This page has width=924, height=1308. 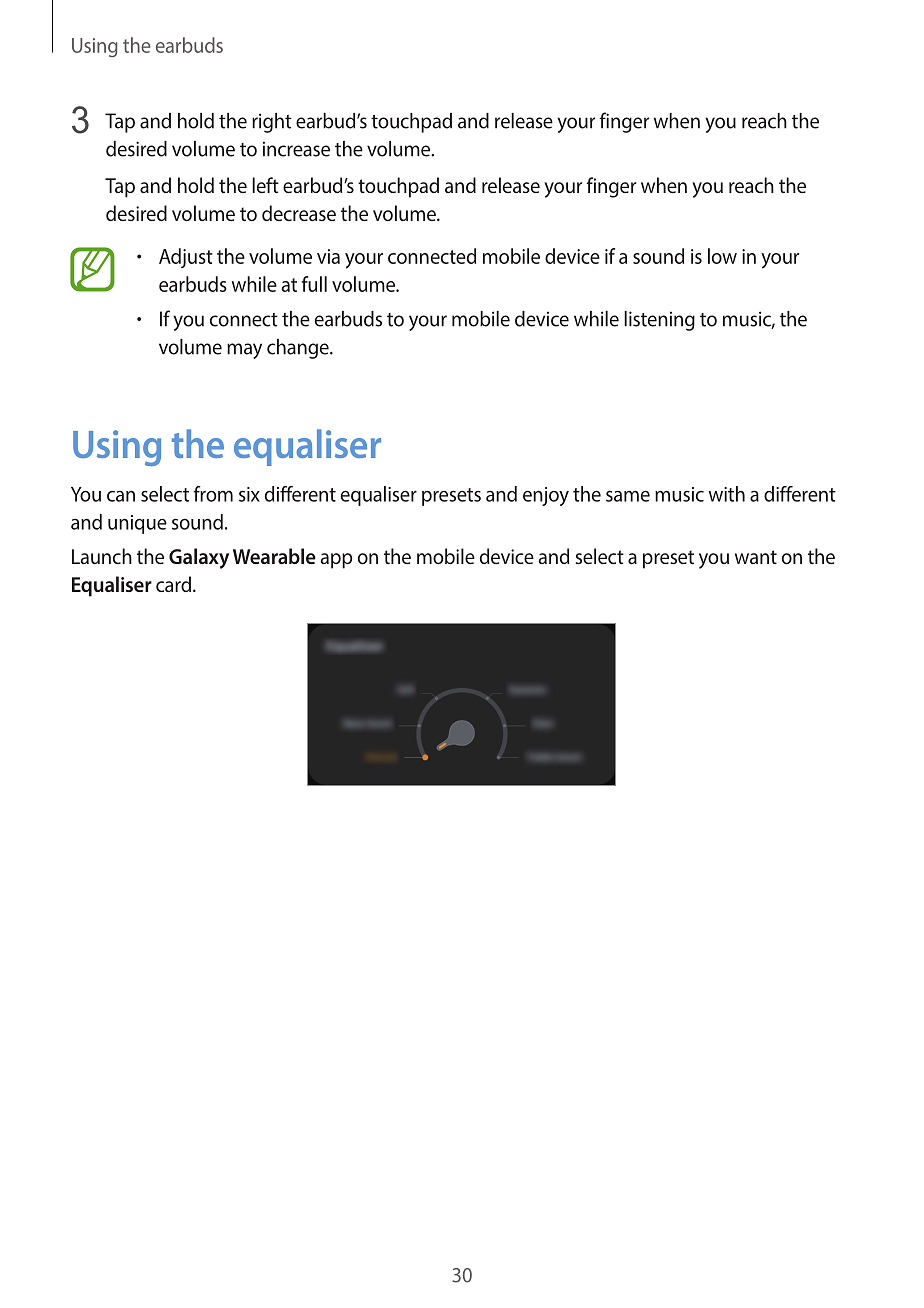 I want to click on listening, so click(x=659, y=321).
